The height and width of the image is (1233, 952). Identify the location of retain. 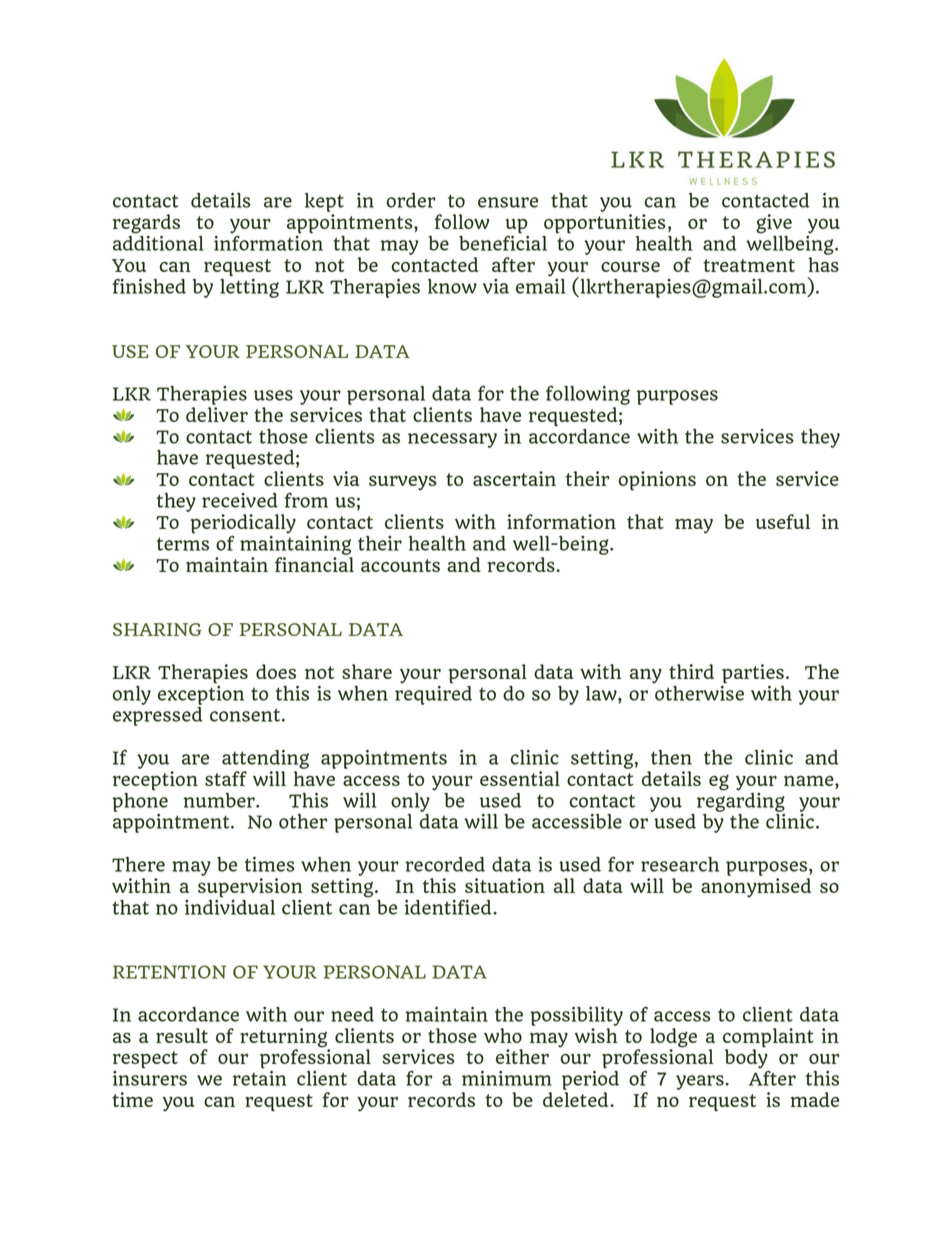
(260, 1078).
